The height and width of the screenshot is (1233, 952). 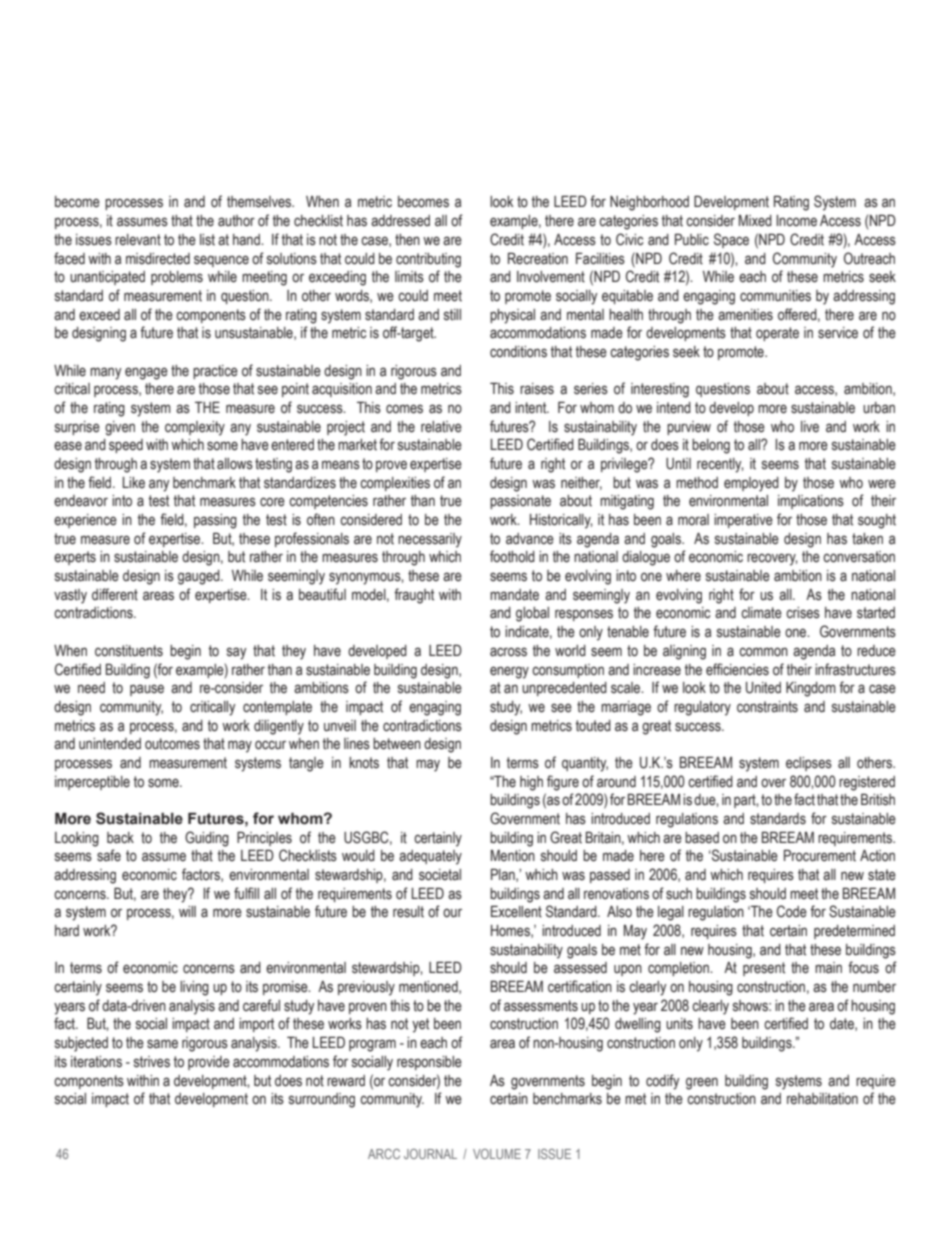 What do you see at coordinates (138, 240) in the screenshot?
I see `relevant` at bounding box center [138, 240].
